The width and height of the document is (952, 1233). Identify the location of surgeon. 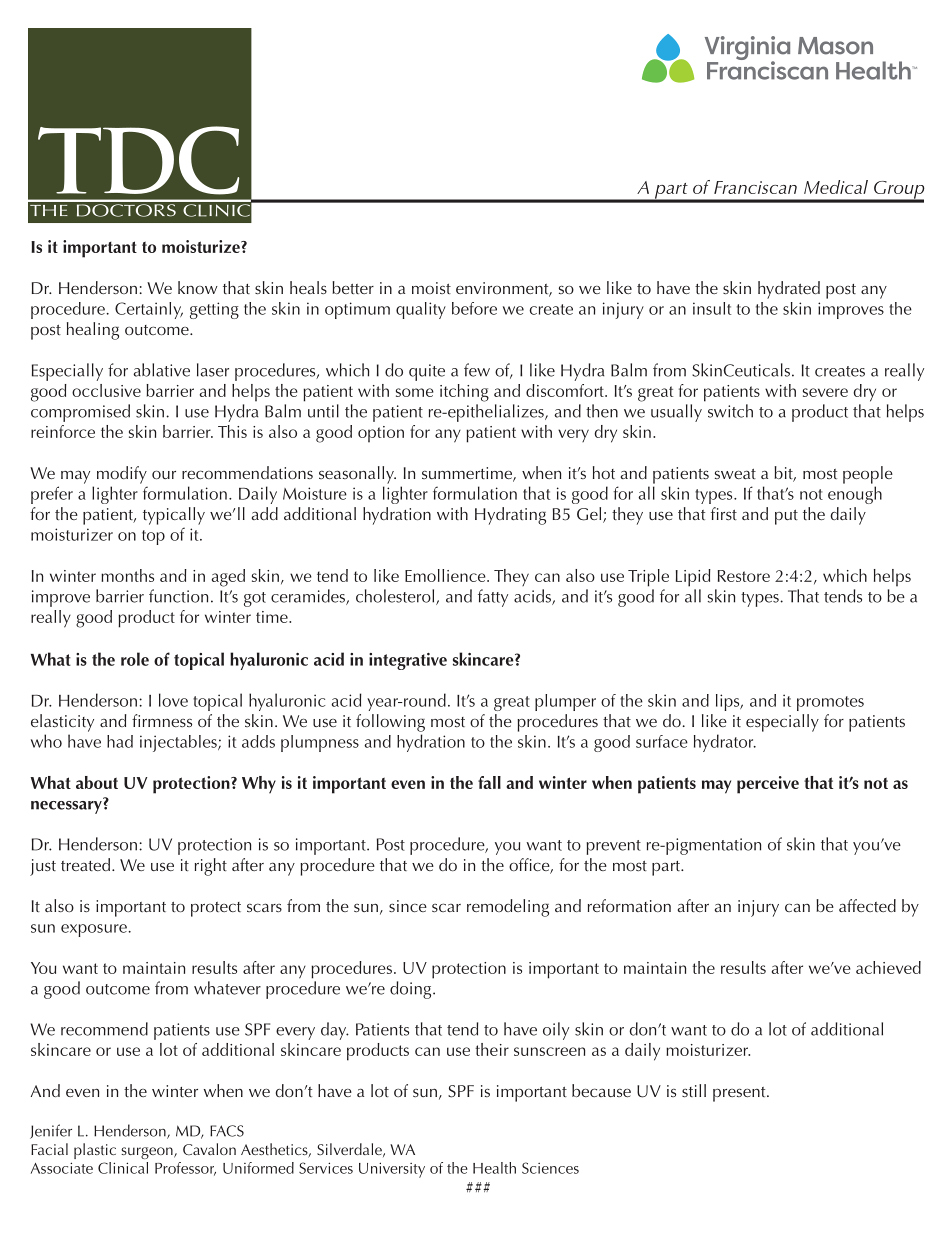
(148, 1153).
